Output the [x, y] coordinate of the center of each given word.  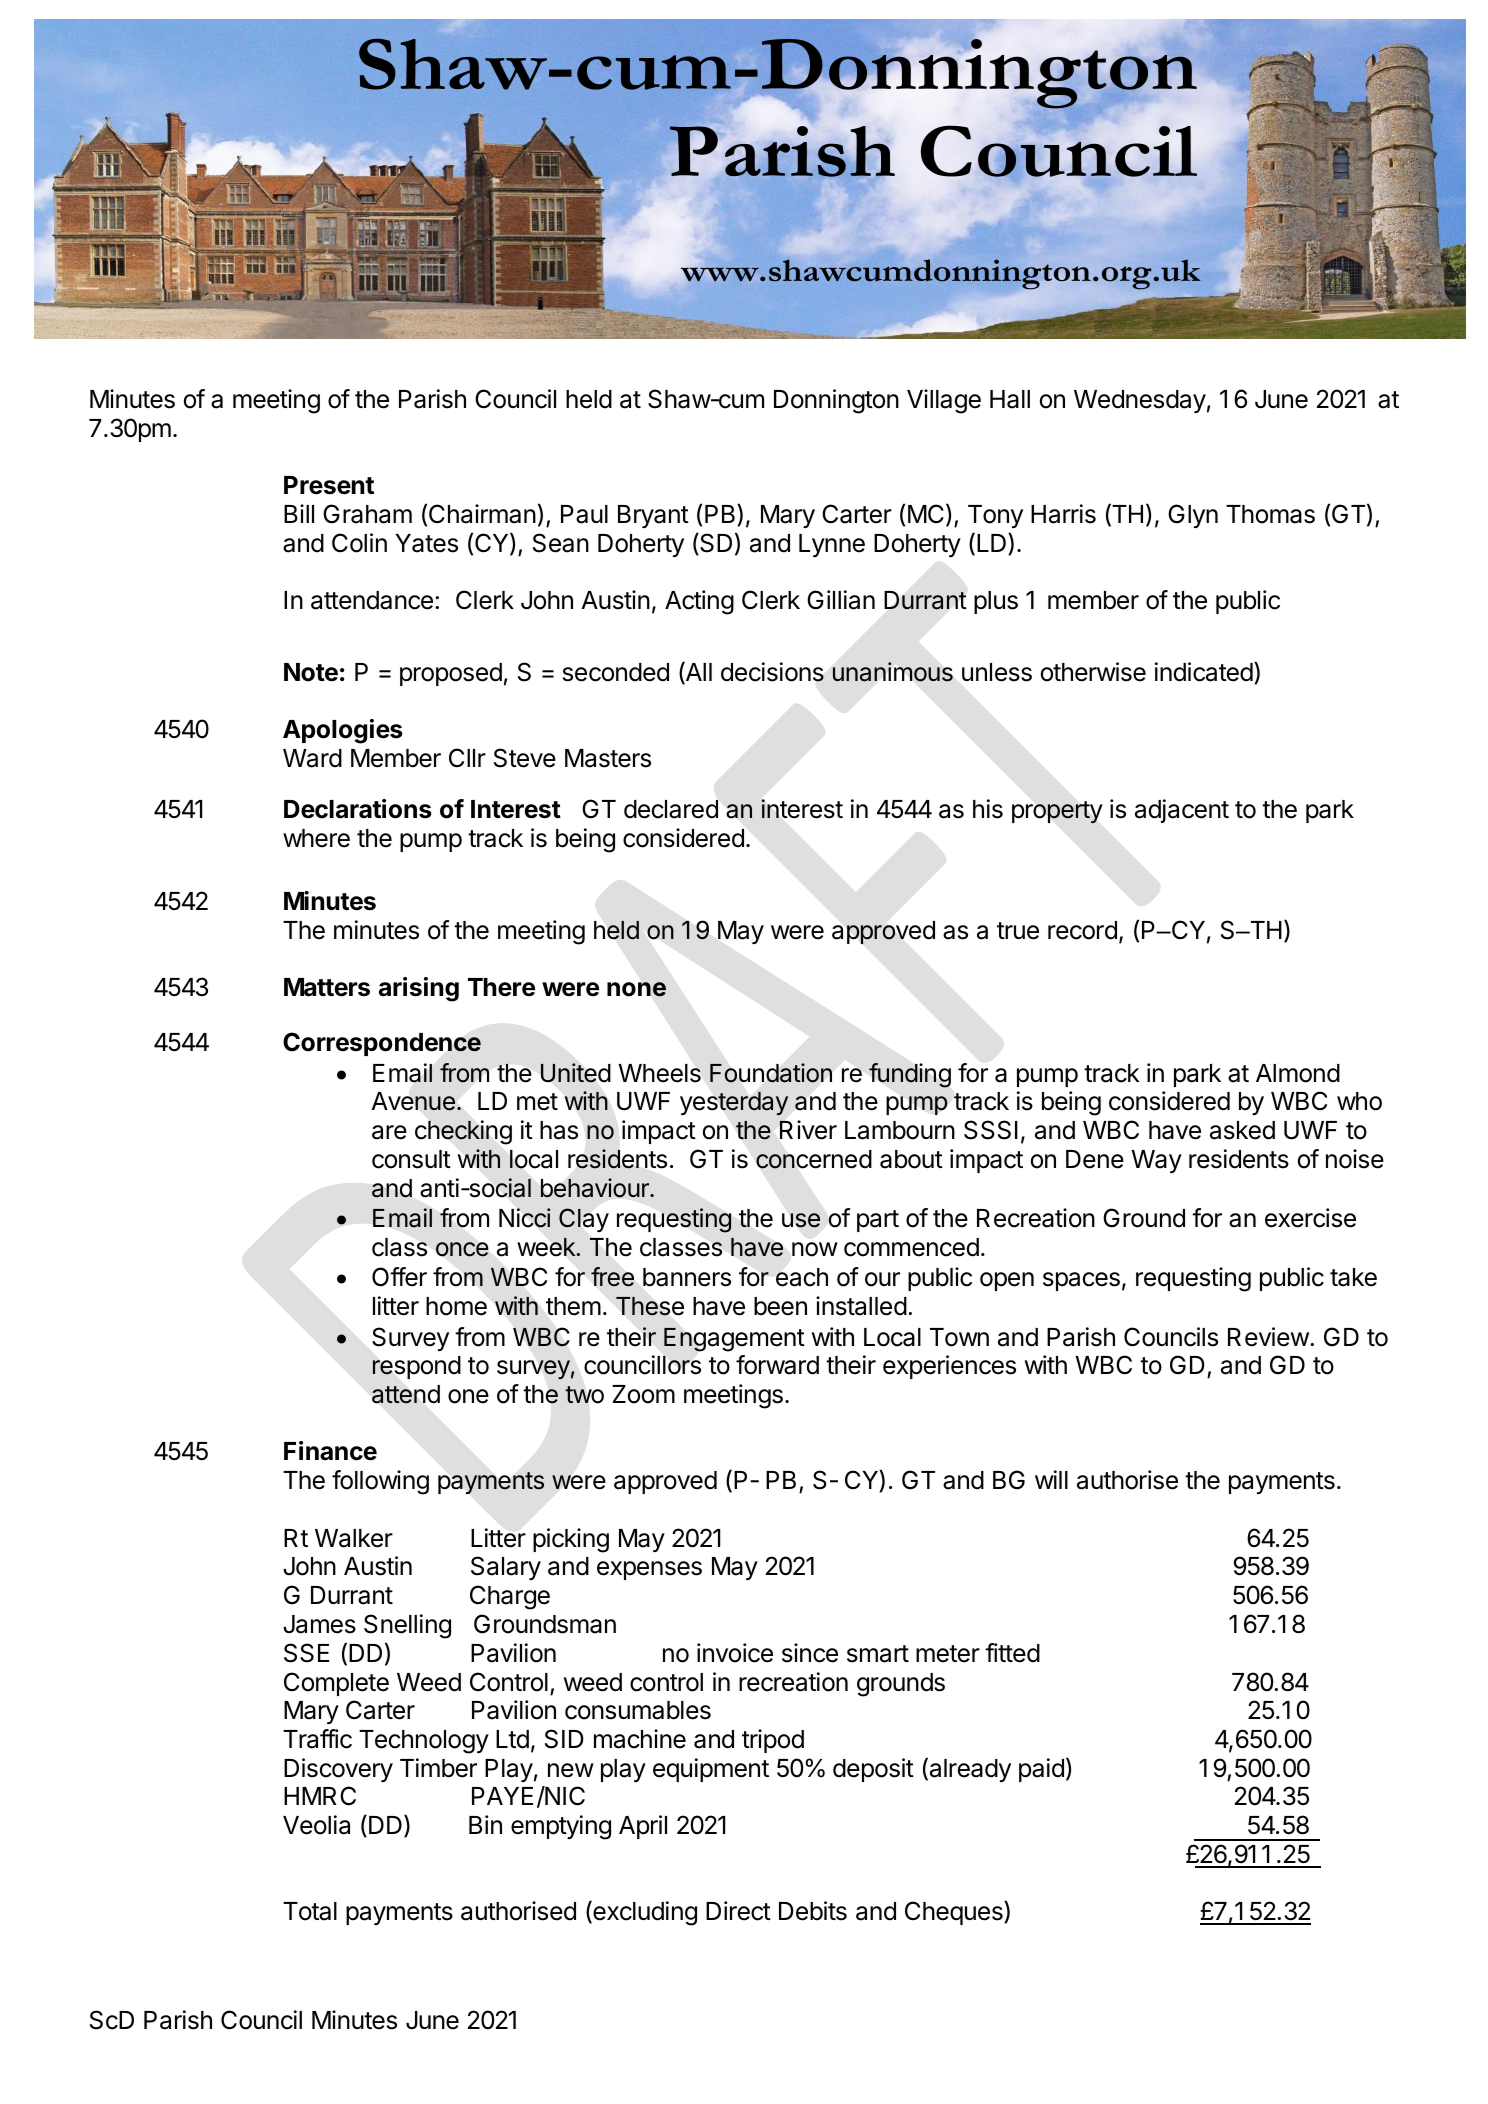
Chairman [482, 514]
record [1082, 930]
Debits [813, 1911]
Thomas [1270, 514]
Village [944, 401]
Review [1268, 1337]
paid [1041, 1770]
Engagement [734, 1339]
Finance [330, 1451]
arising [419, 989]
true [1018, 931]
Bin [485, 1824]
